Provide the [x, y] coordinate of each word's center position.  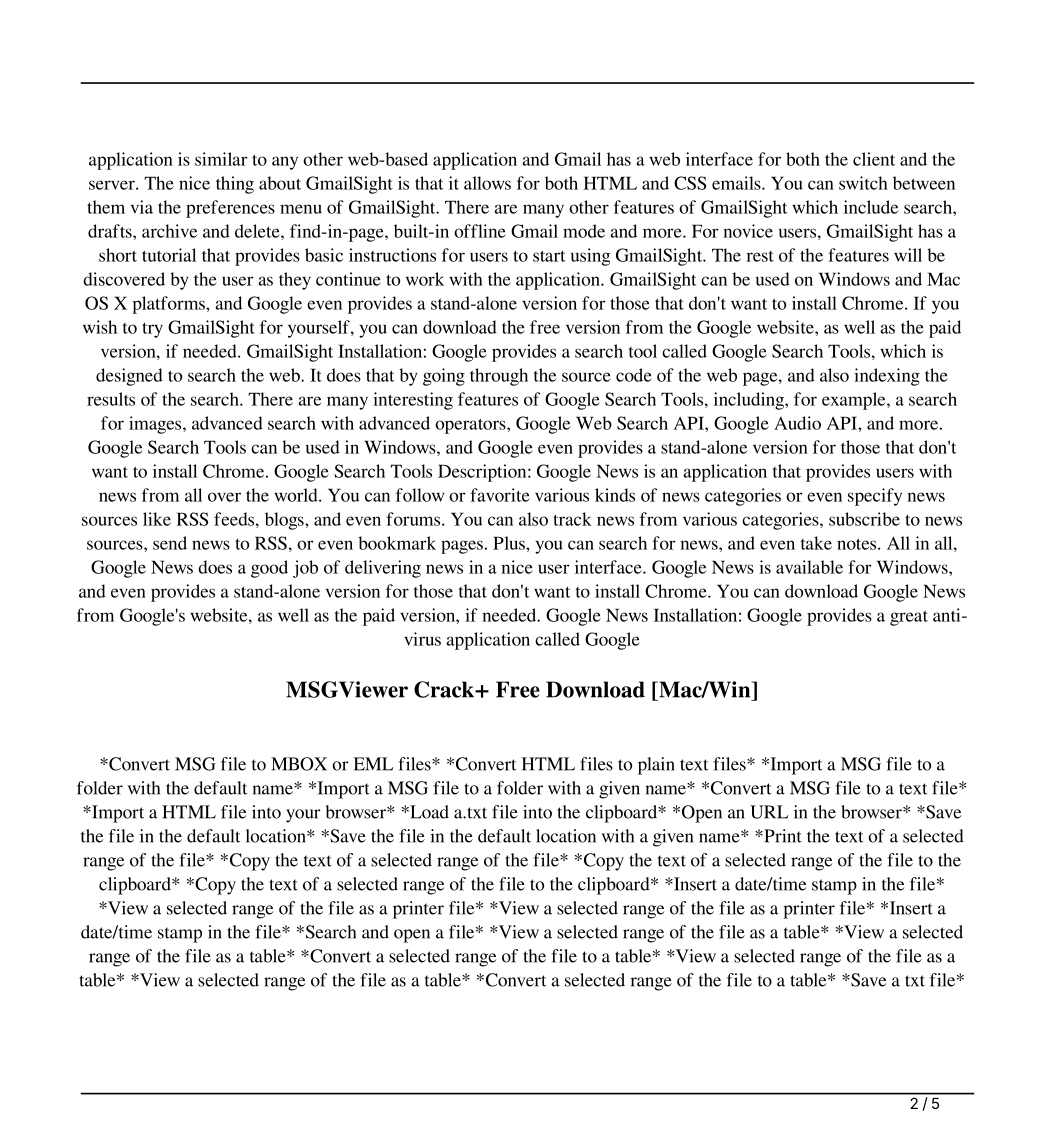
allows [487, 183]
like [157, 519]
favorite [500, 495]
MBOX [299, 764]
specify [875, 497]
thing [235, 185]
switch [863, 183]
